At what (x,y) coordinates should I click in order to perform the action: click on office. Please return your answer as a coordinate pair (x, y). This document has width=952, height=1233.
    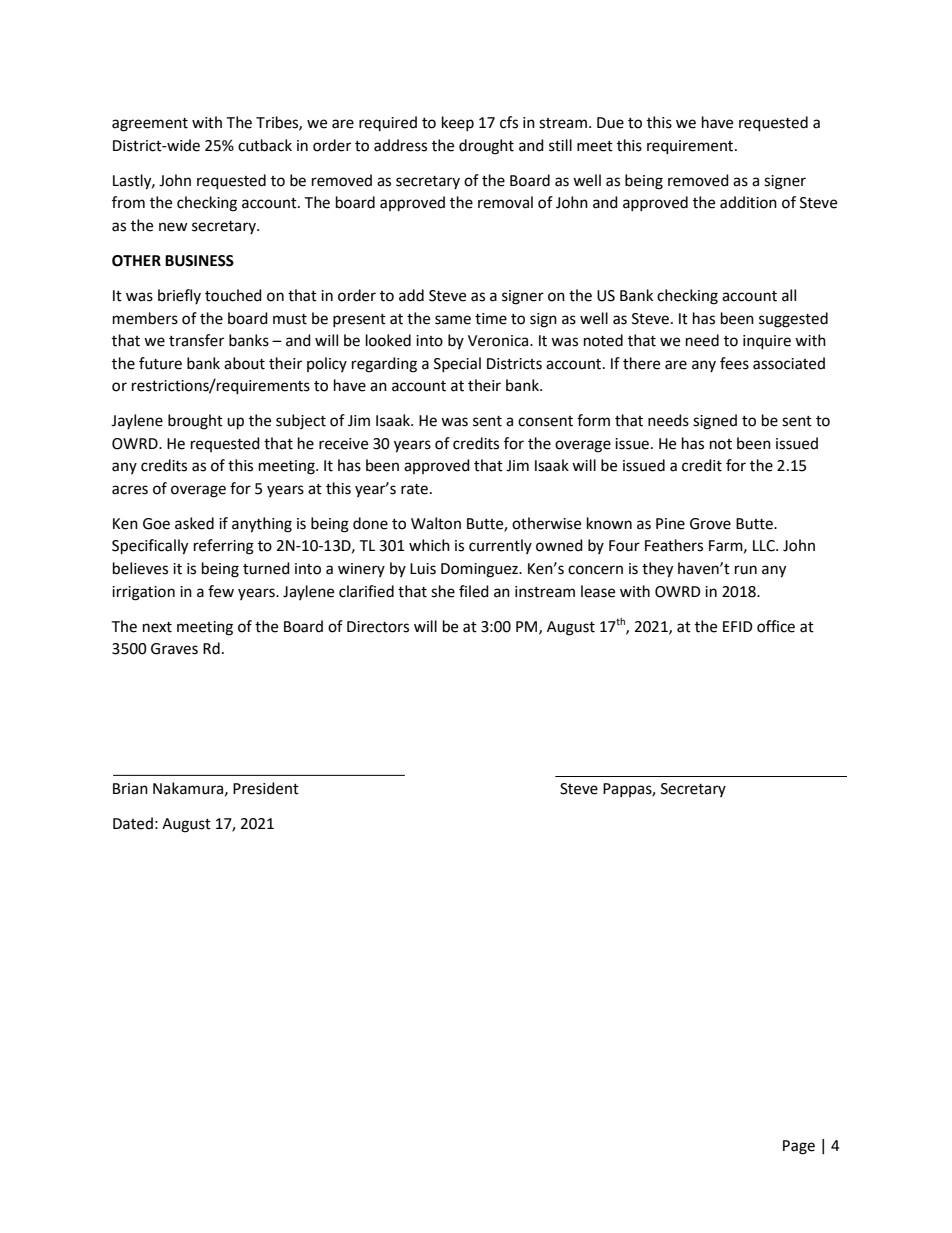
    Looking at the image, I should click on (776, 626).
